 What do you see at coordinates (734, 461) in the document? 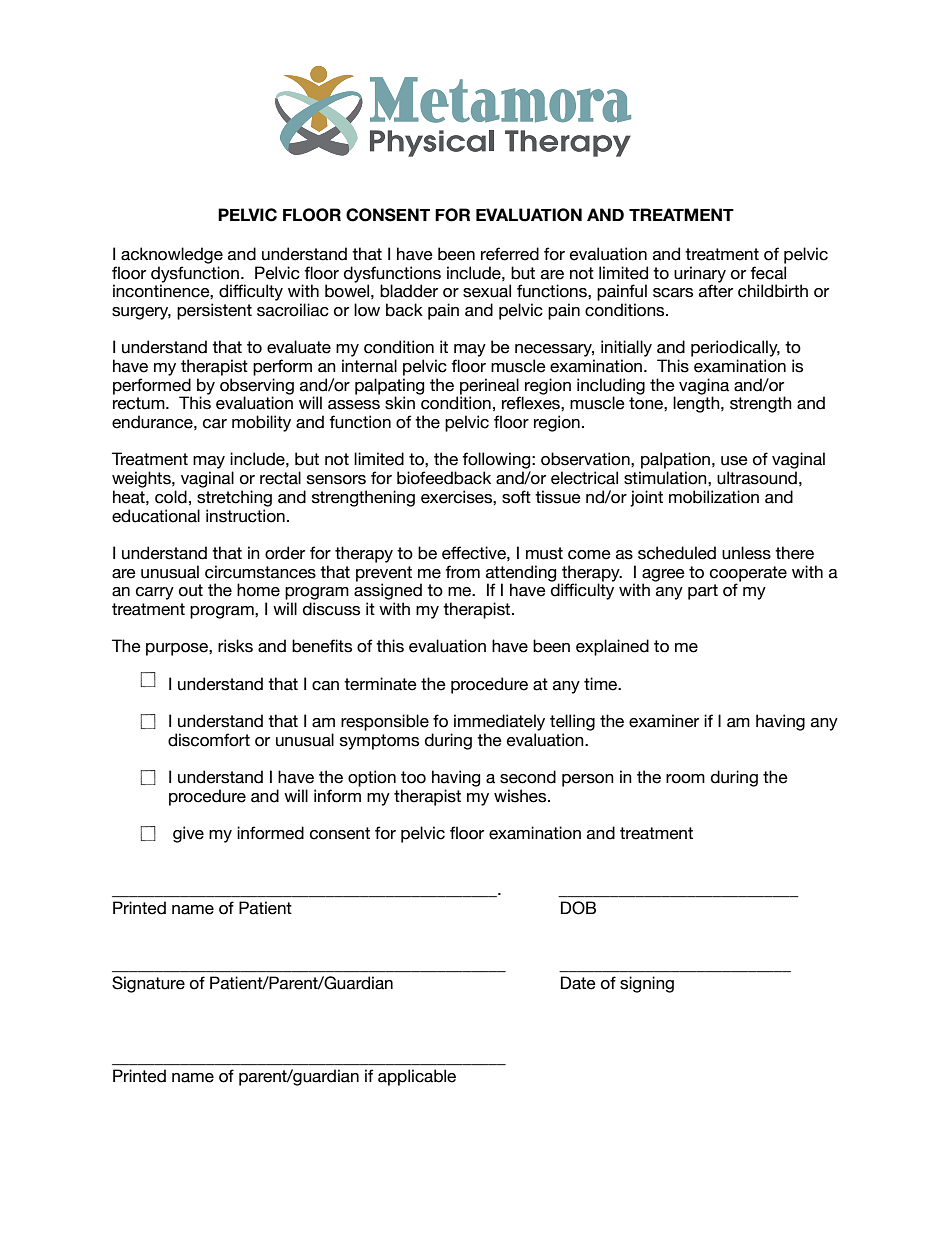
I see `use` at bounding box center [734, 461].
